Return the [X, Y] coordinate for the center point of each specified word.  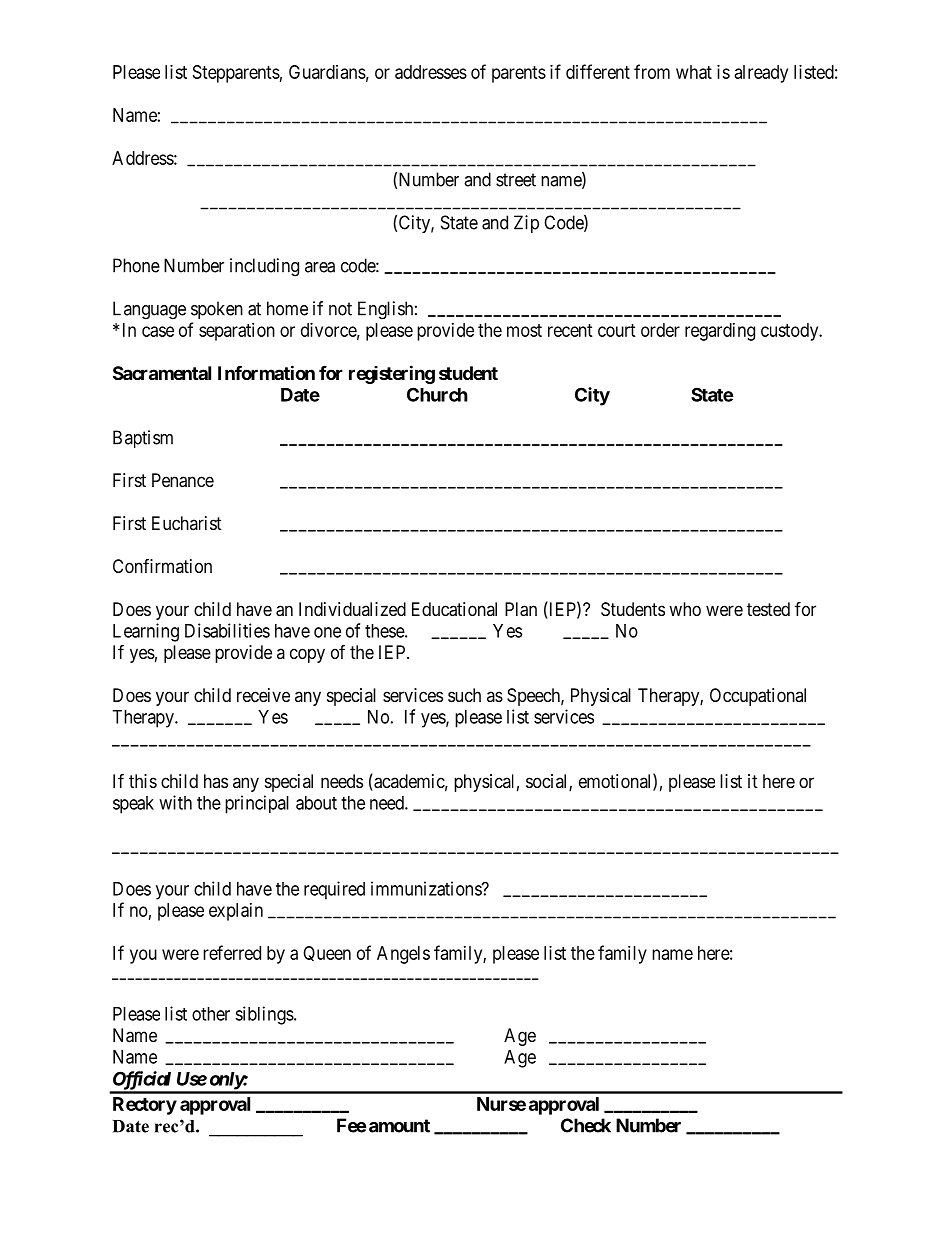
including [264, 267]
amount [399, 1126]
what [694, 72]
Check [586, 1125]
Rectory [145, 1106]
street [516, 180]
